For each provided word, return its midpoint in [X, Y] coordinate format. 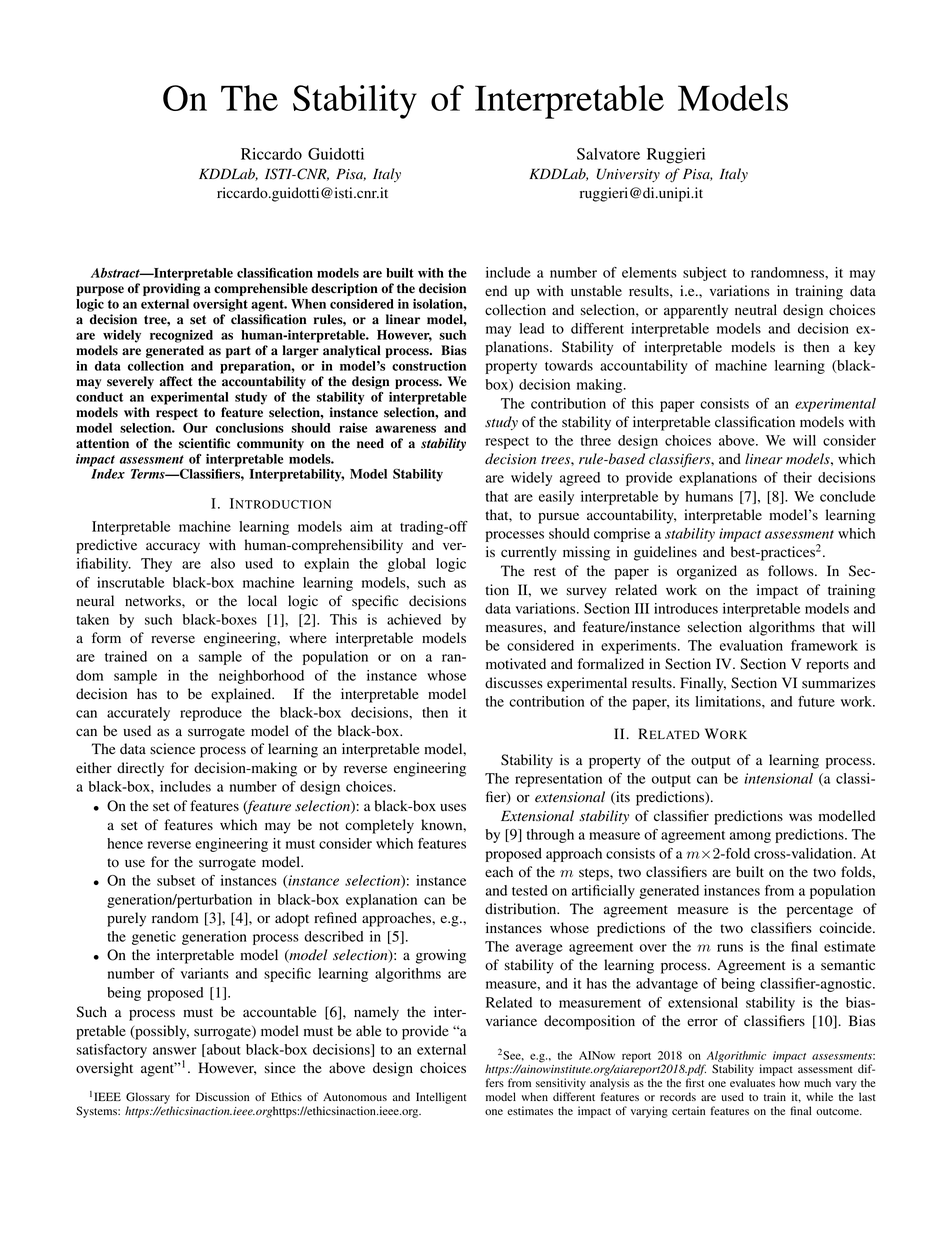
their [798, 477]
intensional [778, 778]
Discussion [222, 1096]
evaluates [752, 1082]
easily [556, 498]
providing [171, 289]
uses [453, 807]
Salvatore [608, 154]
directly [140, 769]
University [628, 175]
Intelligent [441, 1098]
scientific [204, 443]
